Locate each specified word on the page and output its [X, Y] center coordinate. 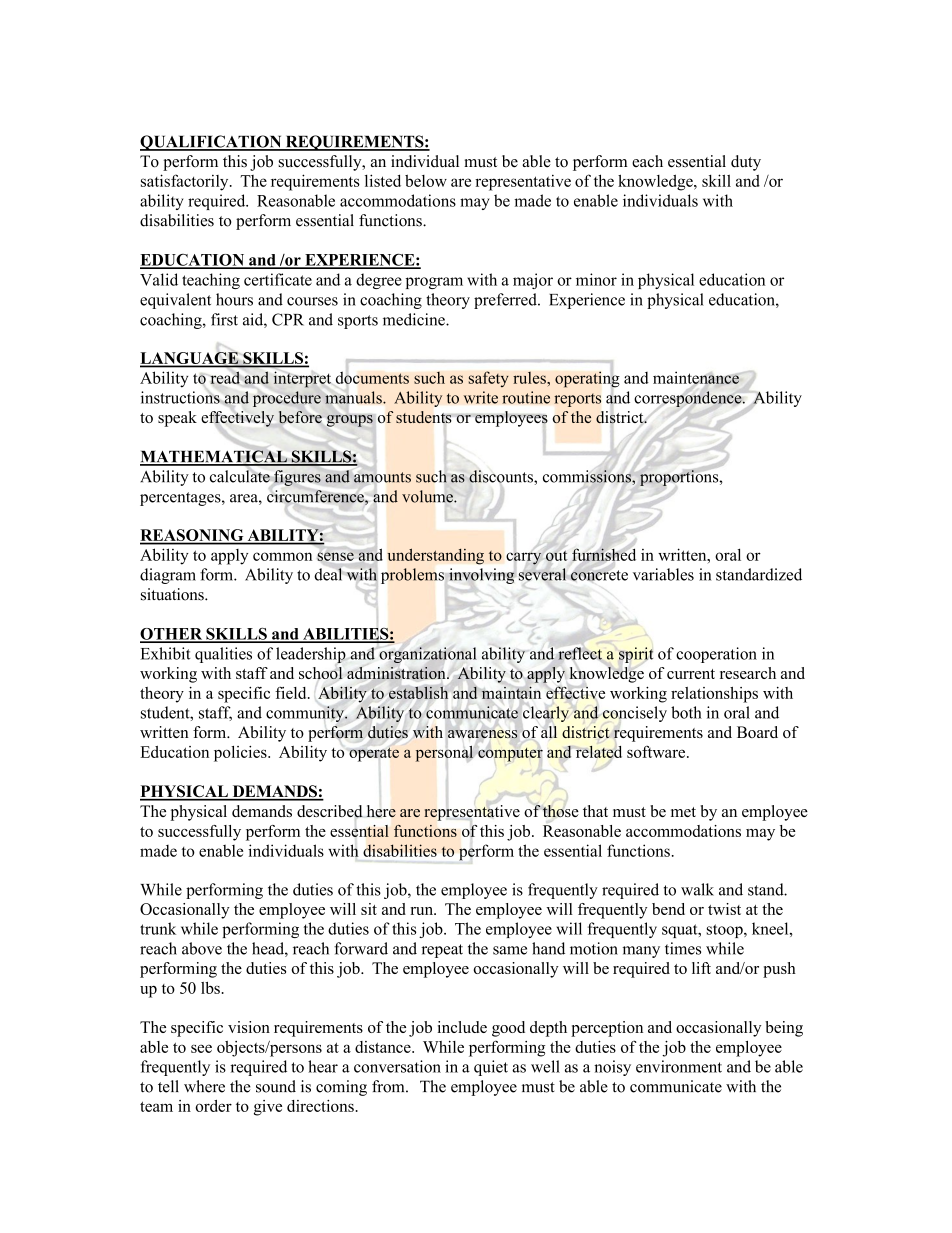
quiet [491, 1068]
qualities [223, 655]
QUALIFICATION [212, 143]
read [225, 378]
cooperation [716, 655]
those [560, 811]
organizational [427, 655]
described [330, 811]
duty [746, 163]
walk [697, 889]
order [213, 1106]
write [480, 397]
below [426, 180]
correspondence [689, 399]
